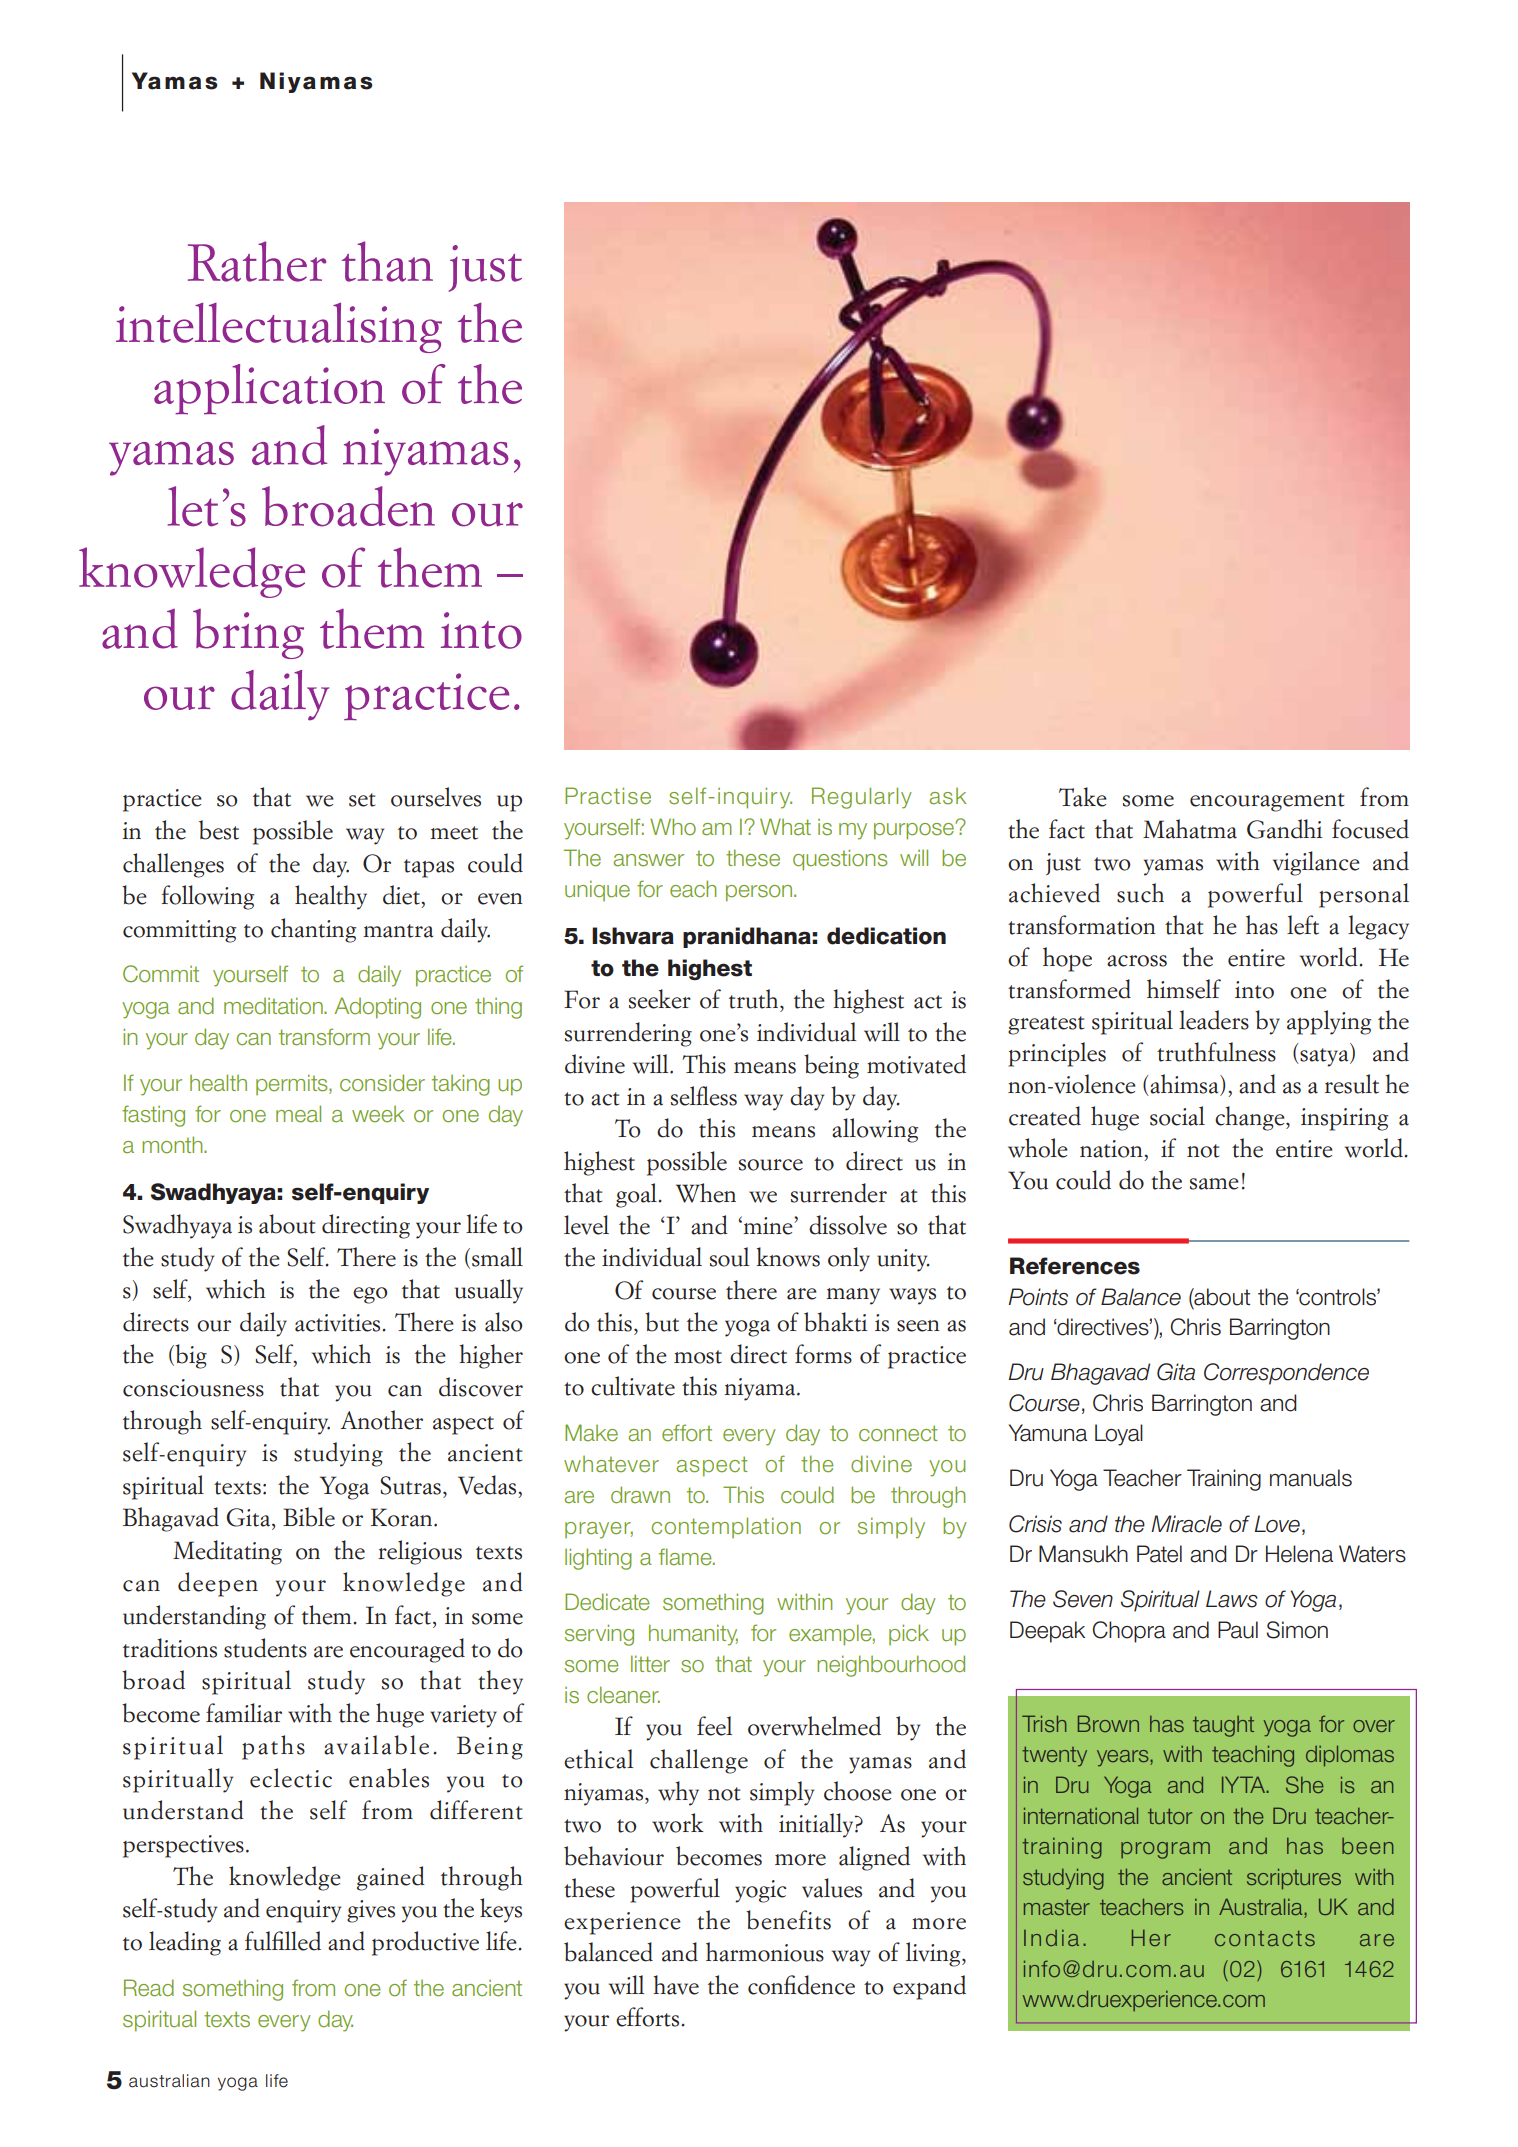  Describe the element at coordinates (1294, 1878) in the page. I see `scriptures` at that location.
